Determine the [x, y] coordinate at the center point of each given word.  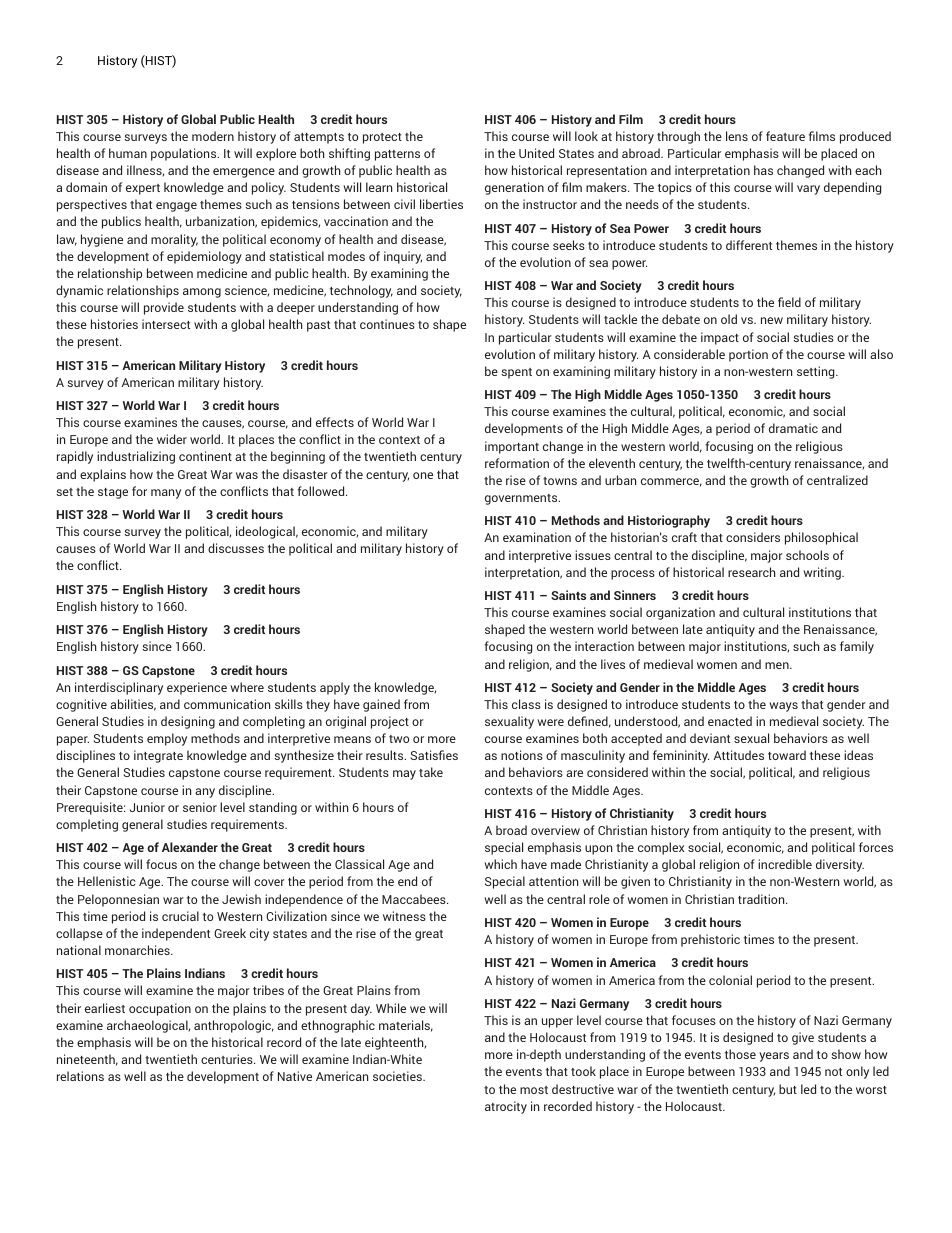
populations [185, 154]
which [500, 864]
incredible [785, 864]
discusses [236, 548]
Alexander [190, 847]
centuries [228, 1059]
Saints [568, 595]
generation [514, 188]
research [752, 572]
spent [516, 373]
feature [785, 136]
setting [817, 372]
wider [172, 439]
